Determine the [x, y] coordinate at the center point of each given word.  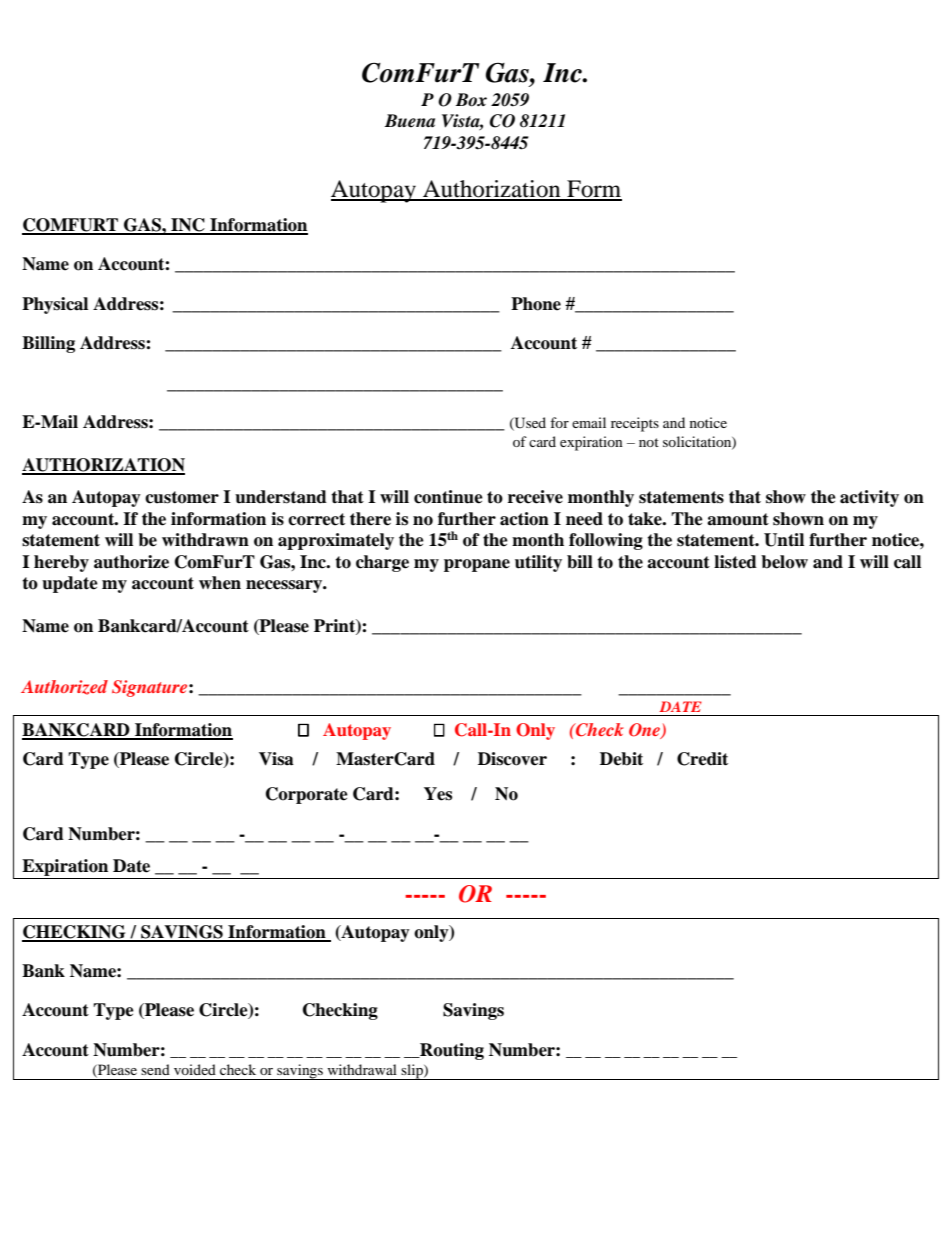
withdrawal [362, 1069]
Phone [536, 304]
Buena [410, 121]
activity [869, 498]
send [155, 1069]
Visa [276, 759]
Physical [55, 305]
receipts [635, 424]
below [784, 562]
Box [471, 100]
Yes [438, 794]
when [220, 583]
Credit [702, 759]
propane [477, 565]
